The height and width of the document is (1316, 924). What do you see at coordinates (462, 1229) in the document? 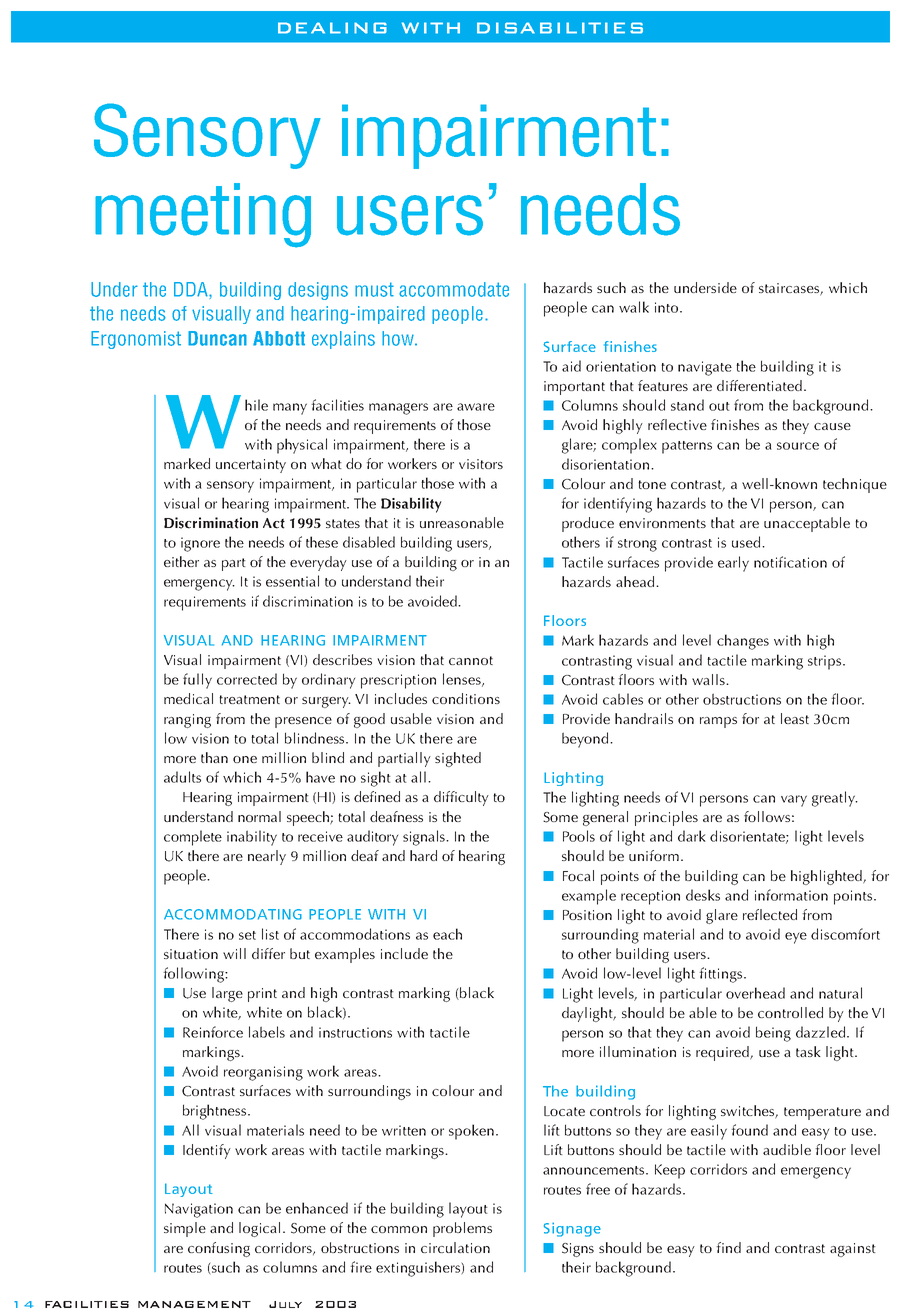
I see `problems` at bounding box center [462, 1229].
